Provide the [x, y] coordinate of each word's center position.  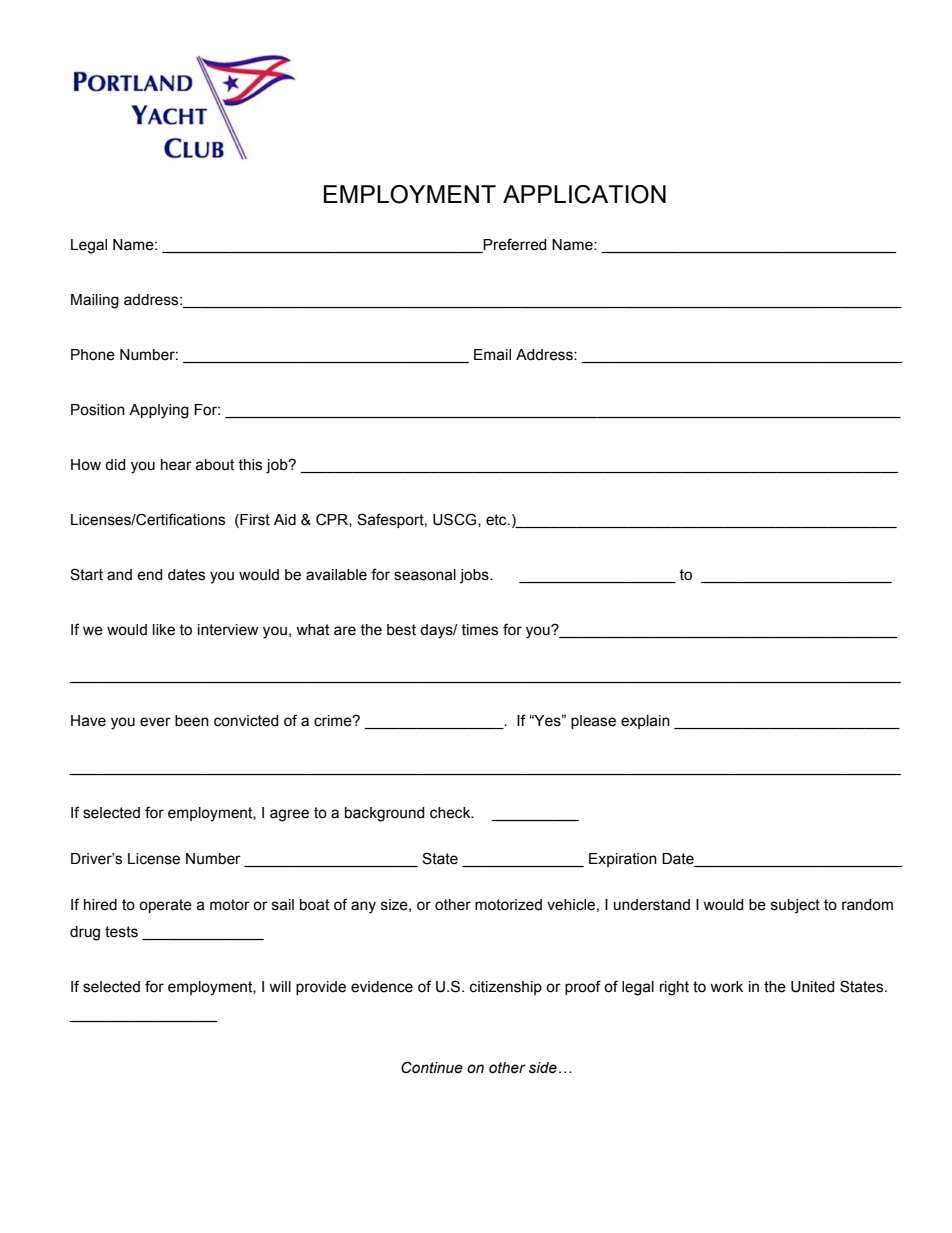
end [150, 575]
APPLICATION [584, 194]
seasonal [425, 575]
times [479, 630]
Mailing [95, 301]
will [280, 986]
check [451, 813]
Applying [159, 411]
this [250, 465]
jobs [475, 576]
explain [645, 722]
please [593, 722]
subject [795, 906]
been [192, 721]
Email [492, 355]
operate [165, 906]
